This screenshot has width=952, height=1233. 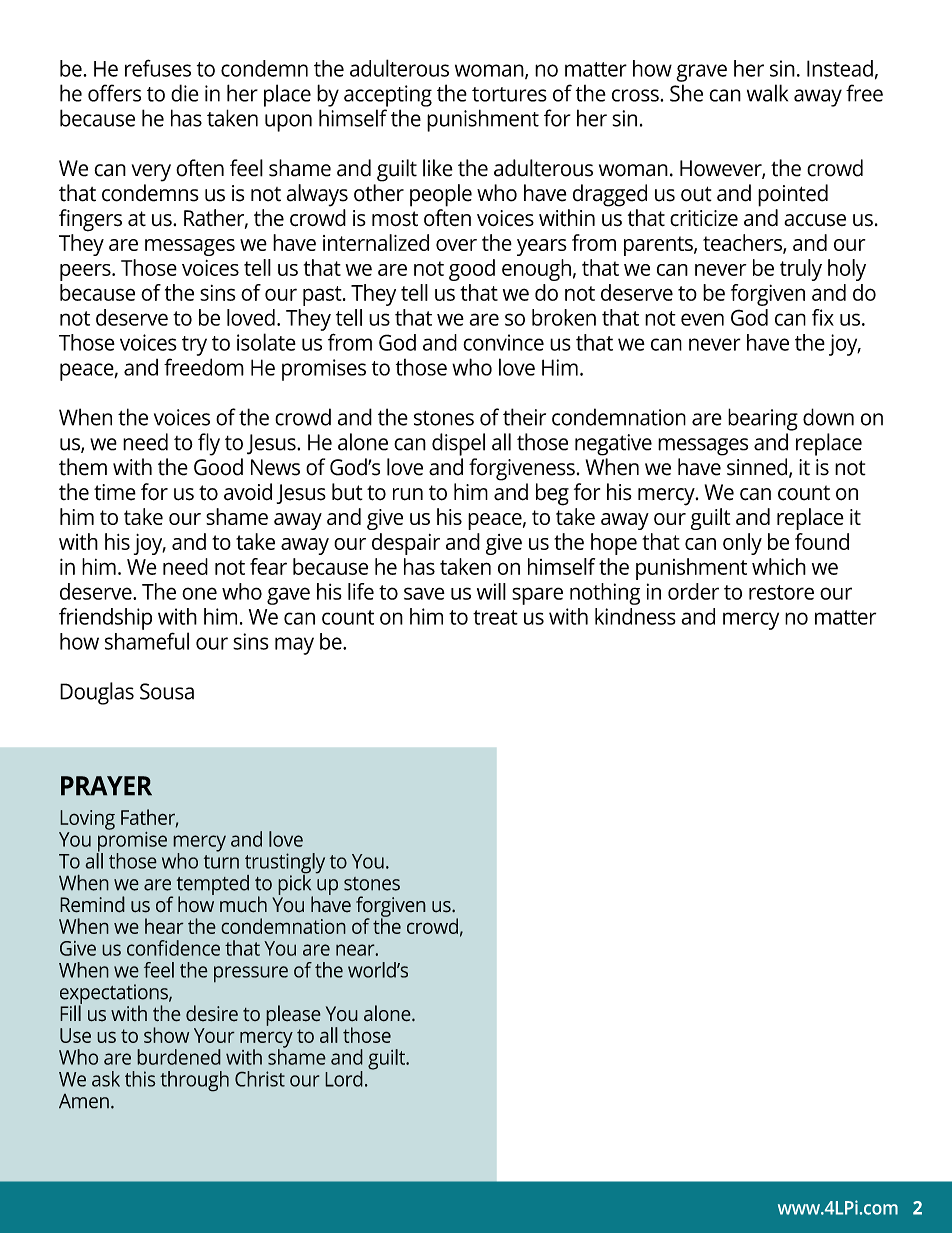 What do you see at coordinates (509, 94) in the screenshot?
I see `tortures` at bounding box center [509, 94].
